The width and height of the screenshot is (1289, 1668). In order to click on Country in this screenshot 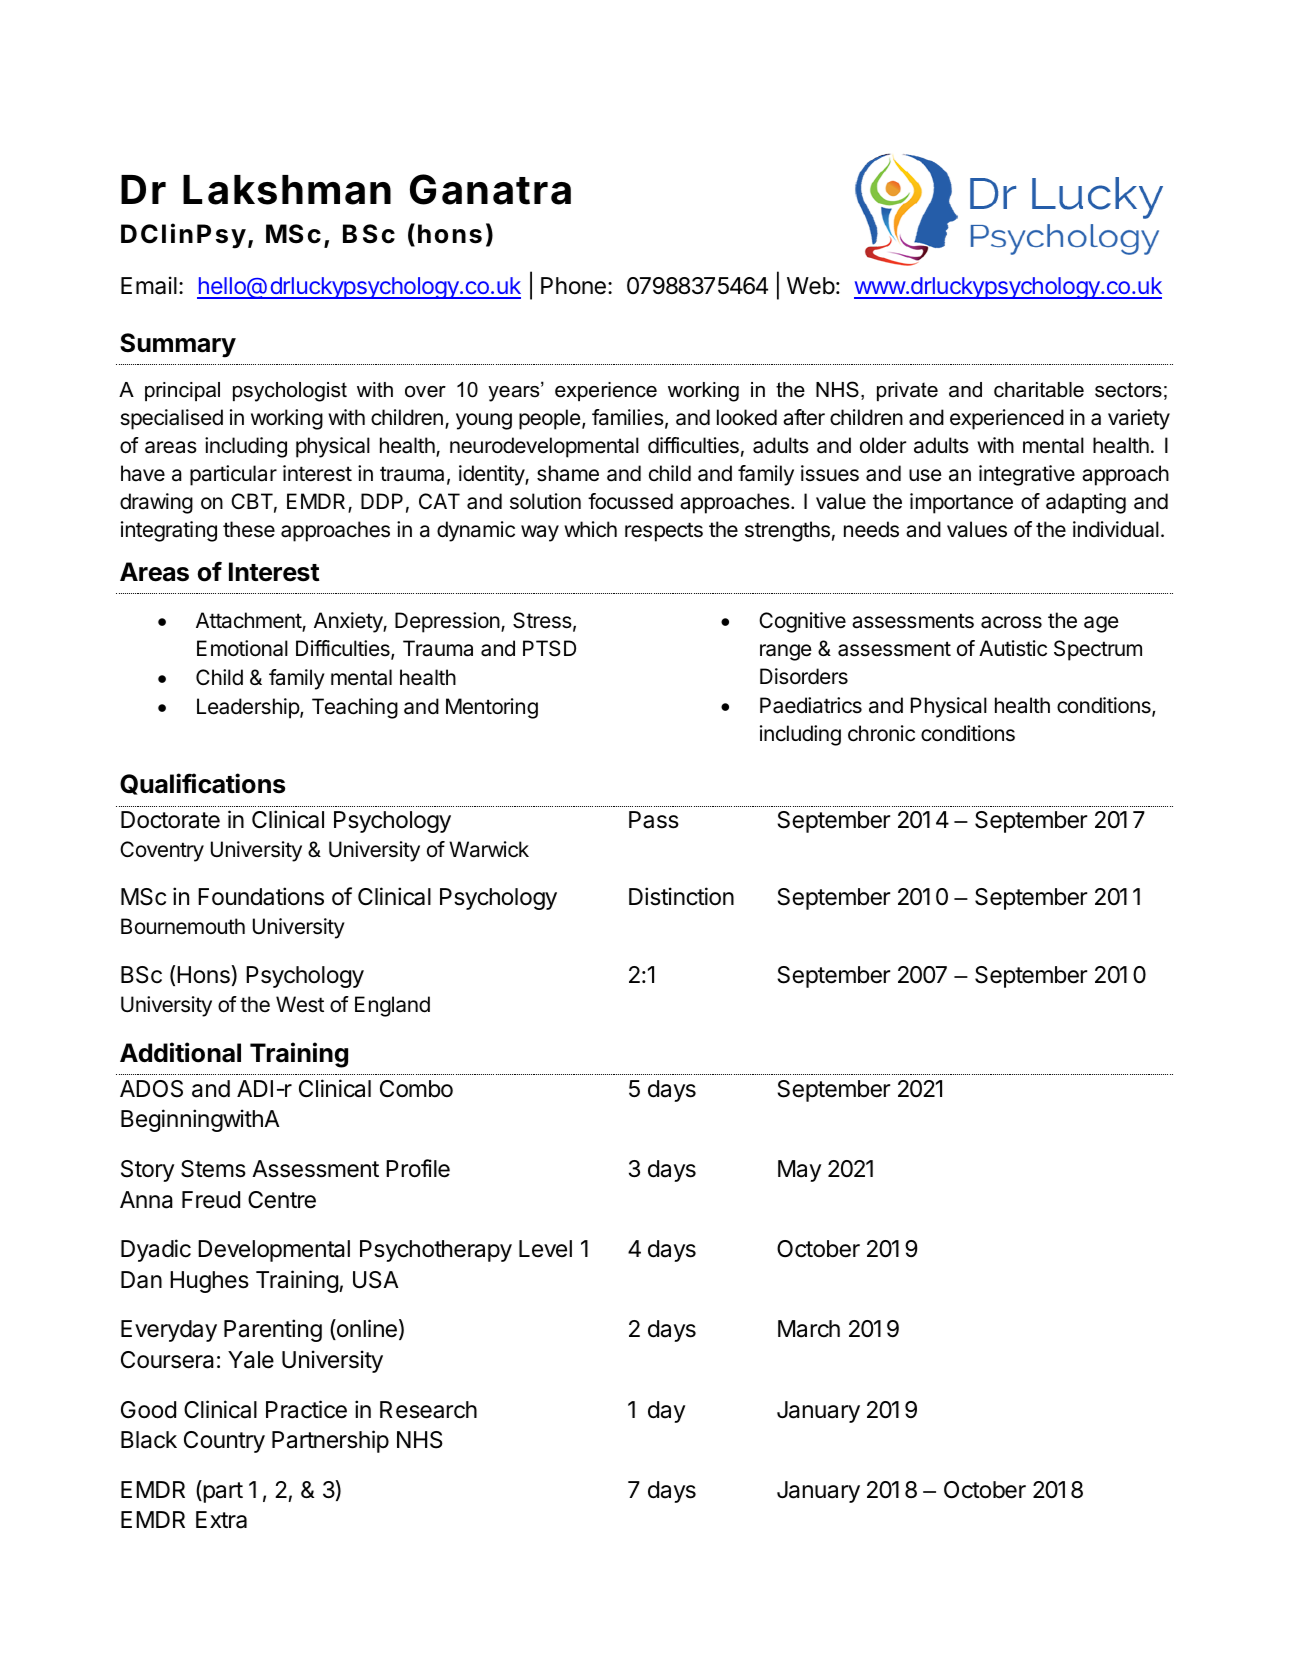, I will do `click(224, 1442)`.
